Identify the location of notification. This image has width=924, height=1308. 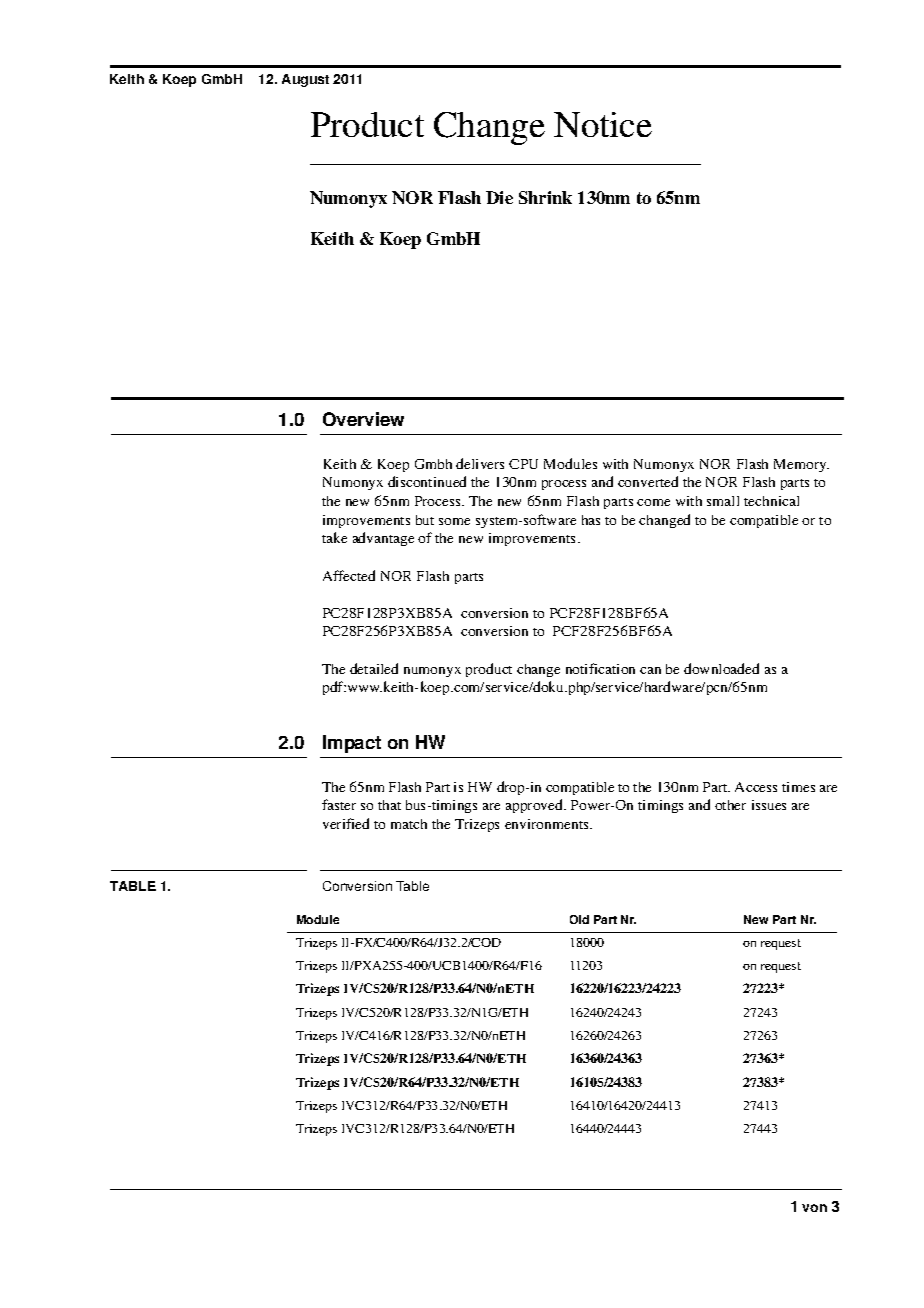
(600, 668).
